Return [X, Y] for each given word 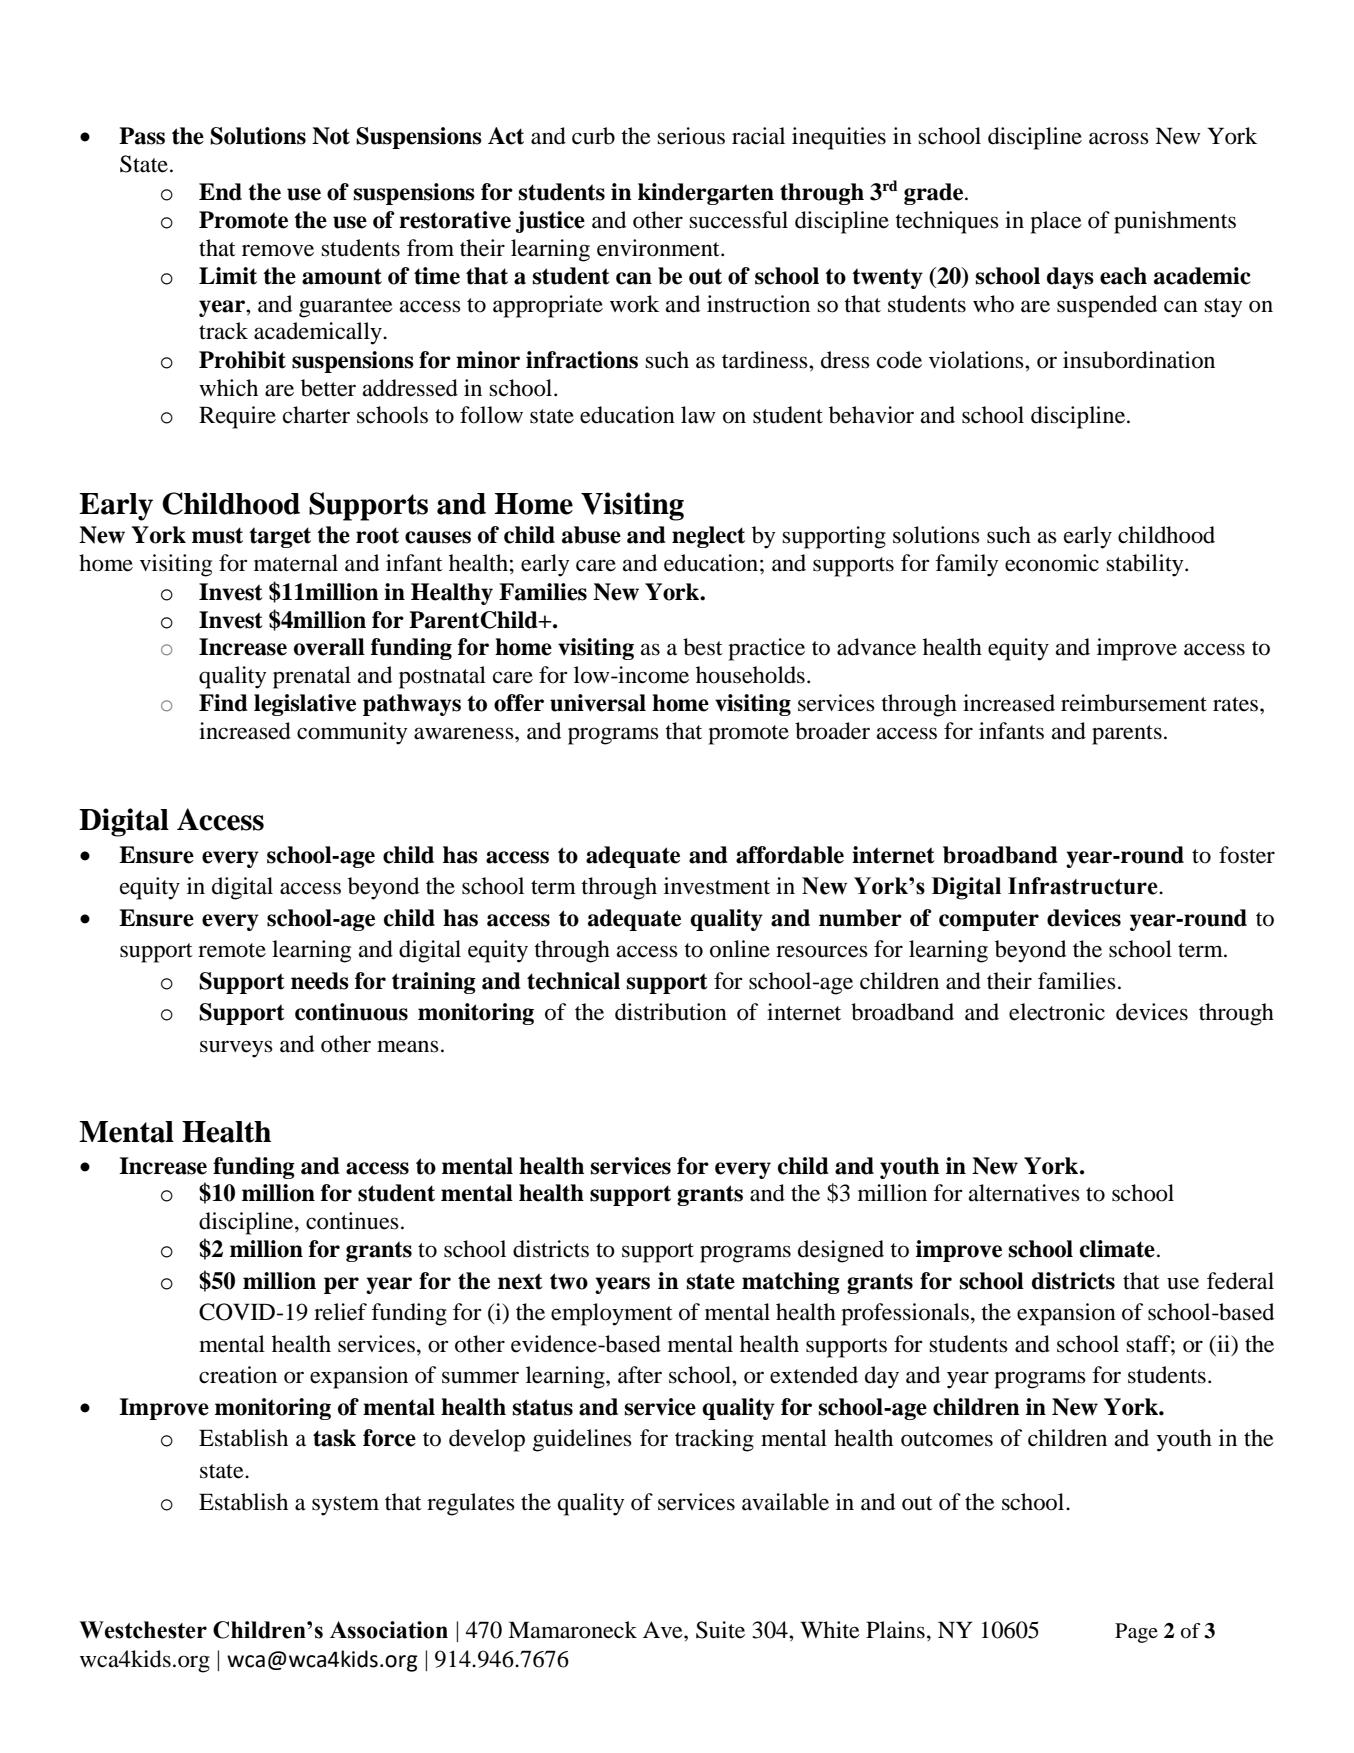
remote [232, 950]
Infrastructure [1084, 886]
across [1119, 138]
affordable [790, 855]
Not [331, 136]
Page [1136, 1633]
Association [389, 1630]
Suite [720, 1630]
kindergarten [706, 194]
